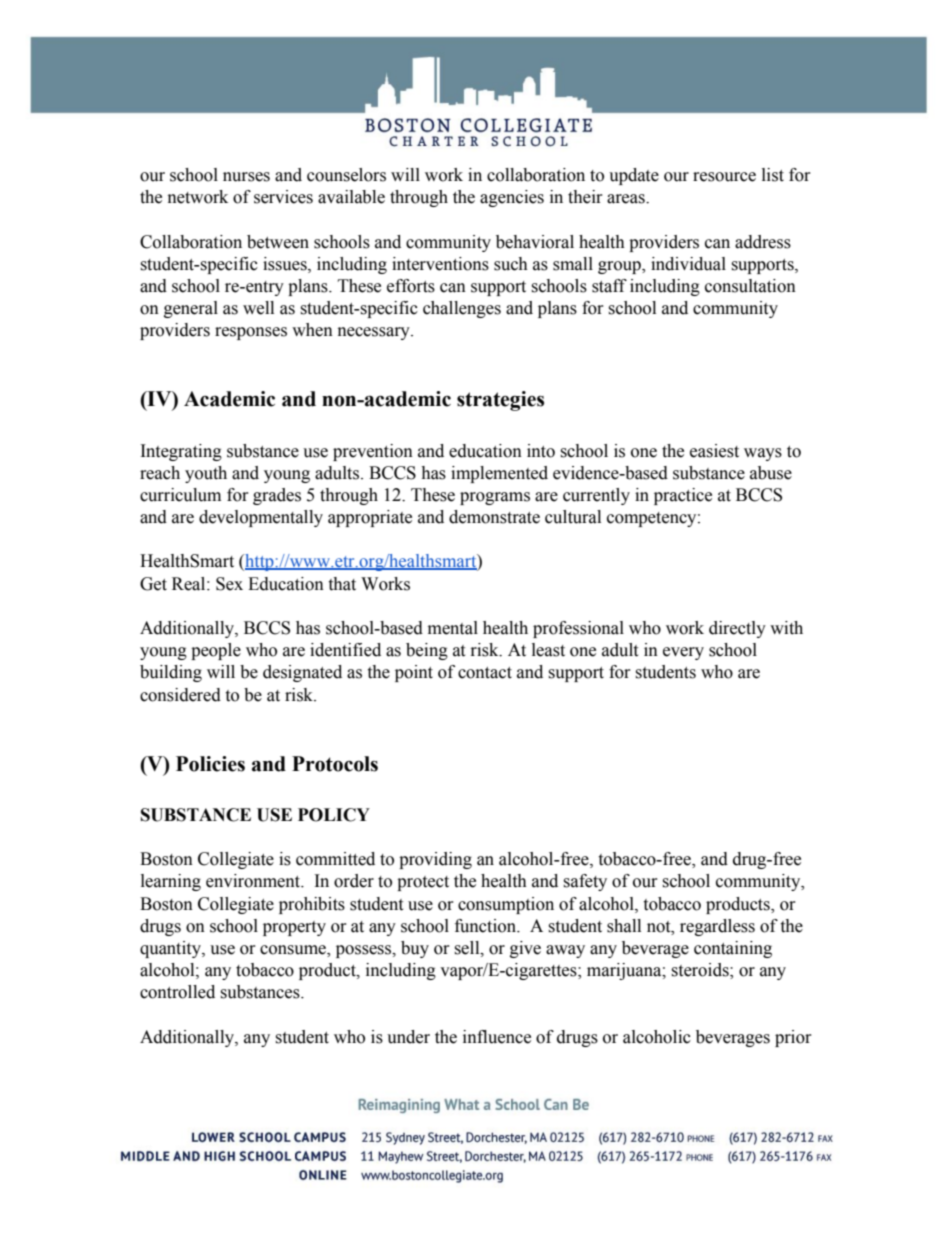 The width and height of the screenshot is (952, 1233). Describe the element at coordinates (177, 992) in the screenshot. I see `controlled` at that location.
